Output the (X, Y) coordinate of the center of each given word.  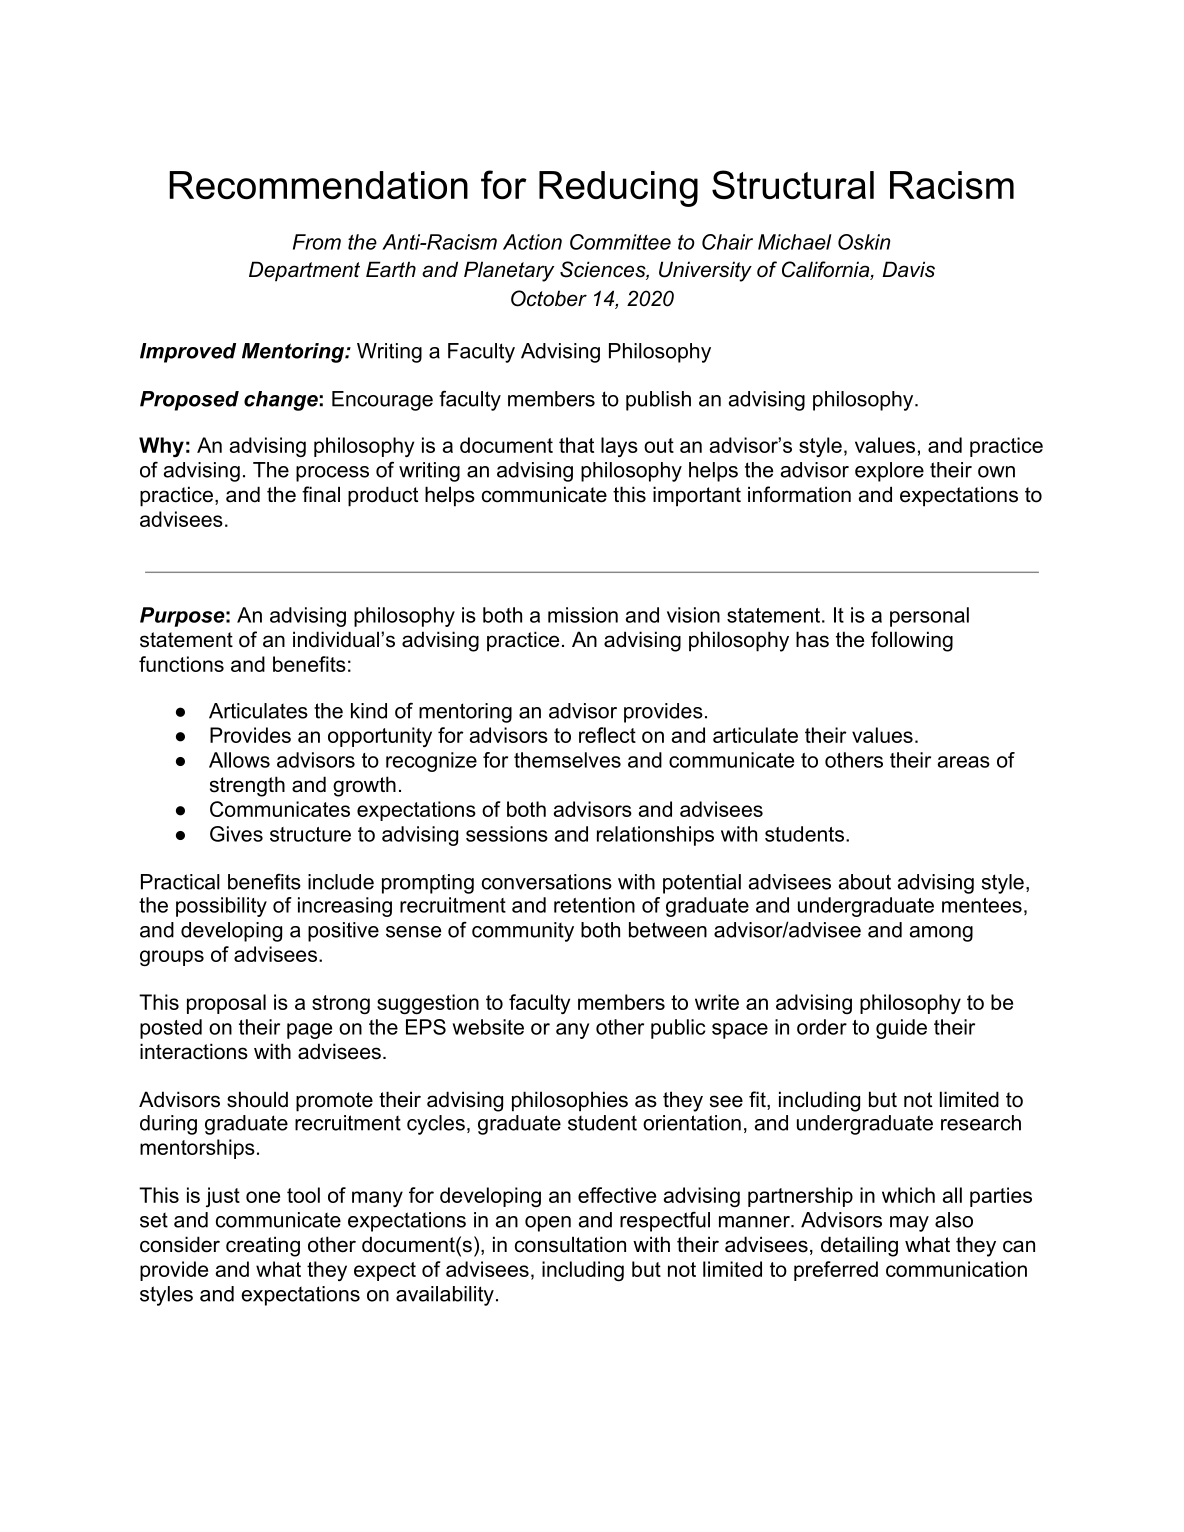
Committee (620, 242)
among (941, 934)
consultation (570, 1244)
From (317, 242)
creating (263, 1246)
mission (583, 615)
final (321, 494)
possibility (221, 907)
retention (594, 905)
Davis (908, 269)
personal (929, 617)
